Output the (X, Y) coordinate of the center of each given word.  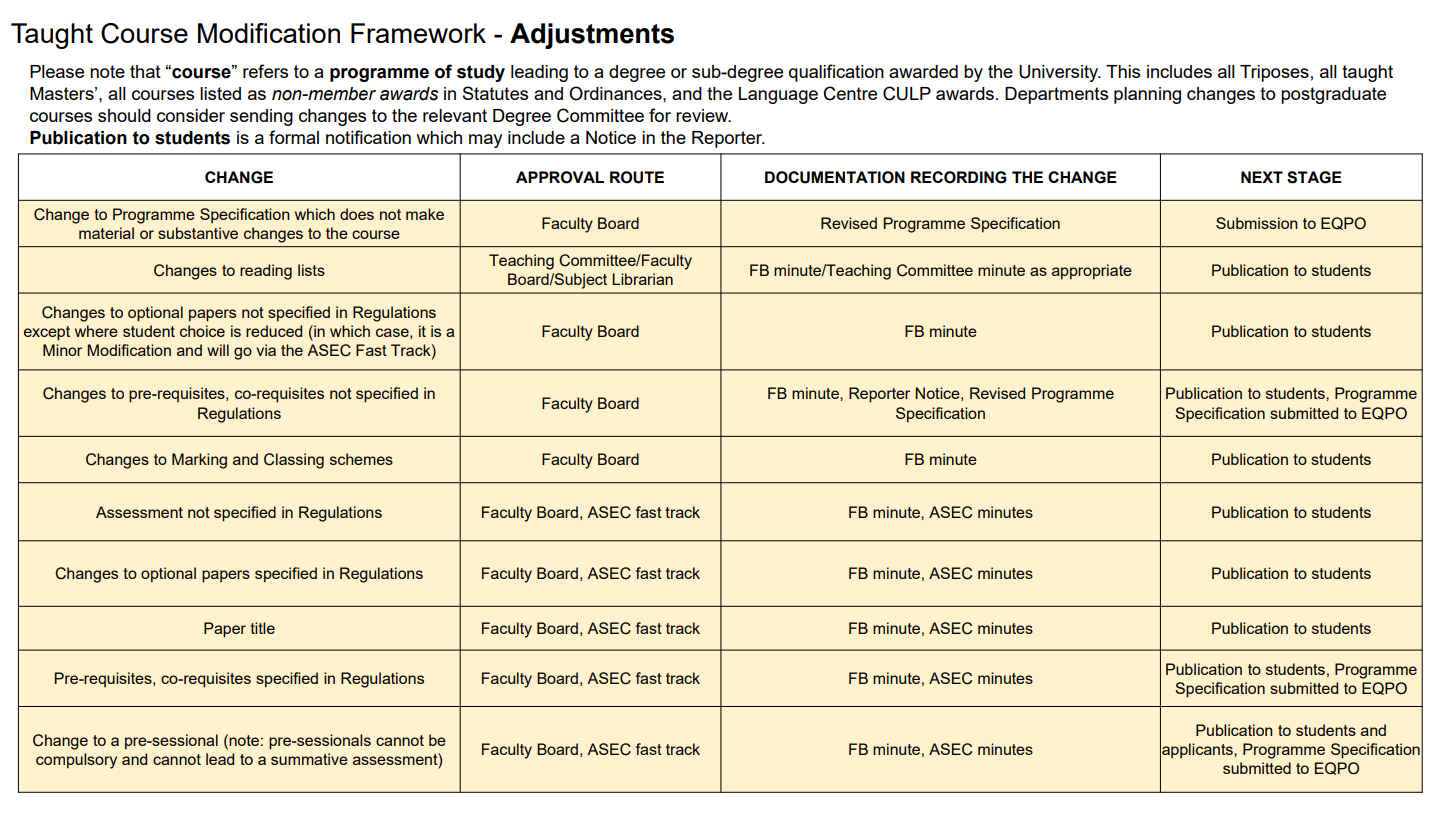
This (1123, 71)
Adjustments (592, 36)
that (145, 71)
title (262, 628)
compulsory (76, 761)
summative (309, 759)
